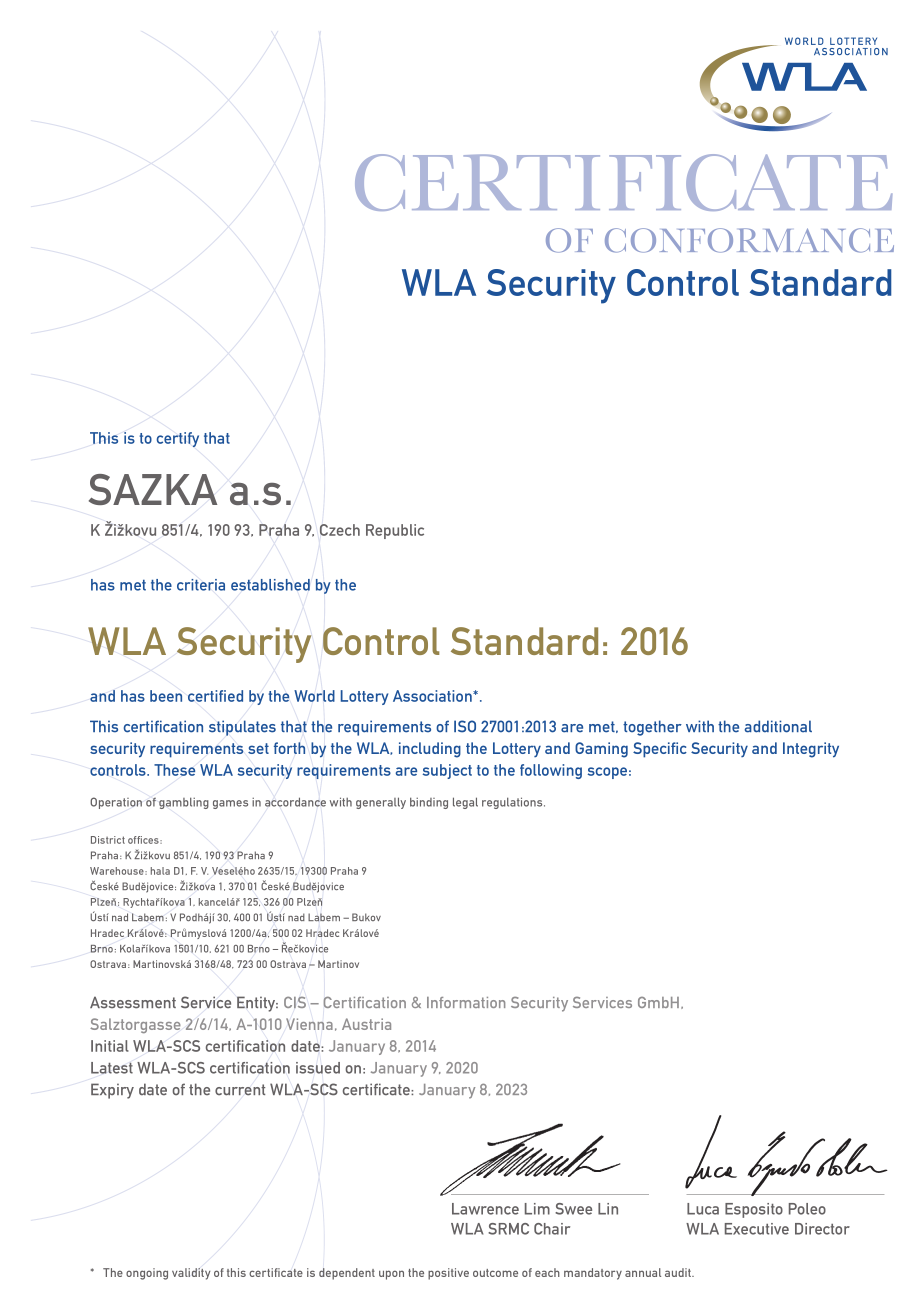  Describe the element at coordinates (749, 240) in the image. I see `CONFORMANCE` at that location.
